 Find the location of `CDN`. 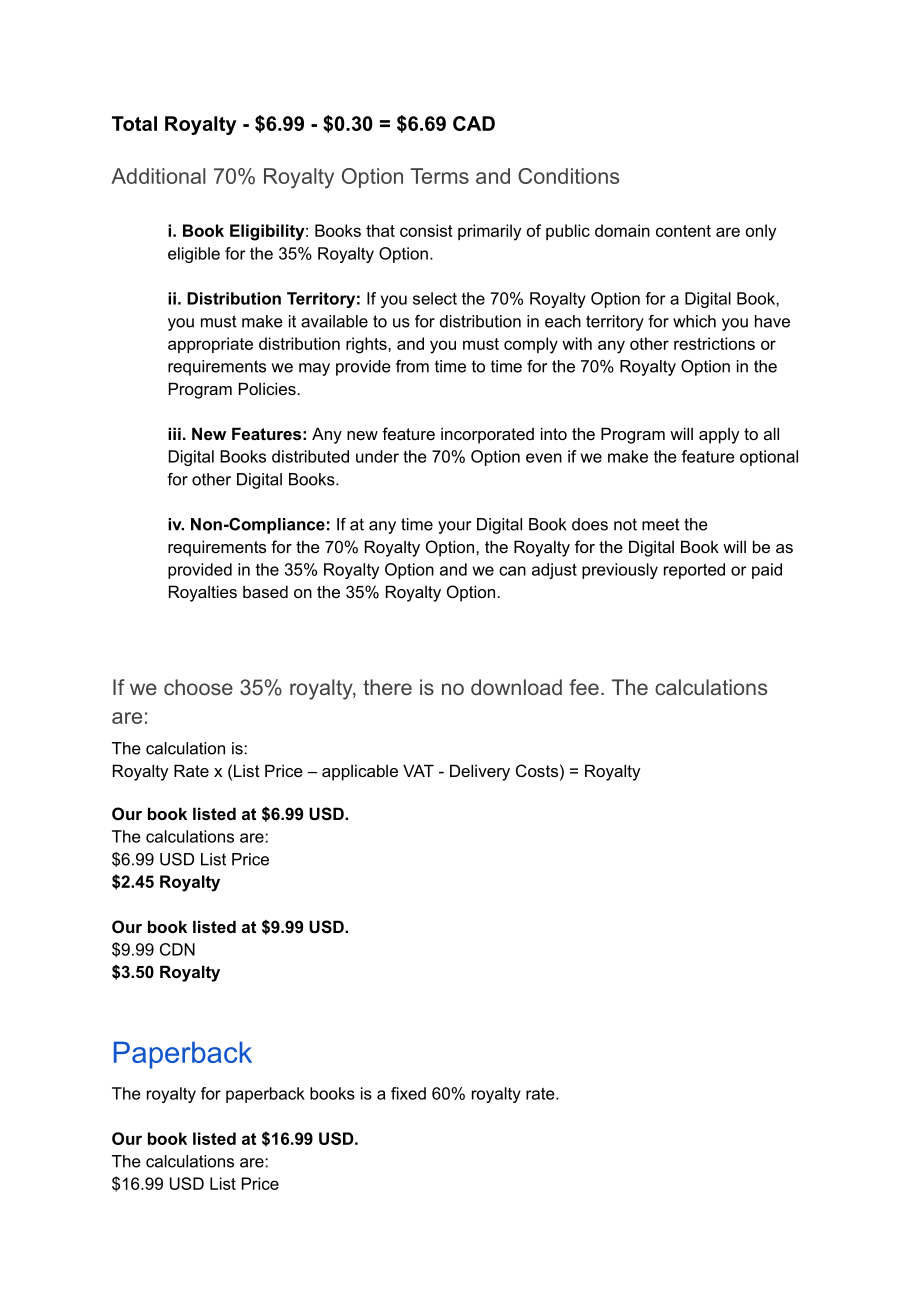

CDN is located at coordinates (177, 949).
